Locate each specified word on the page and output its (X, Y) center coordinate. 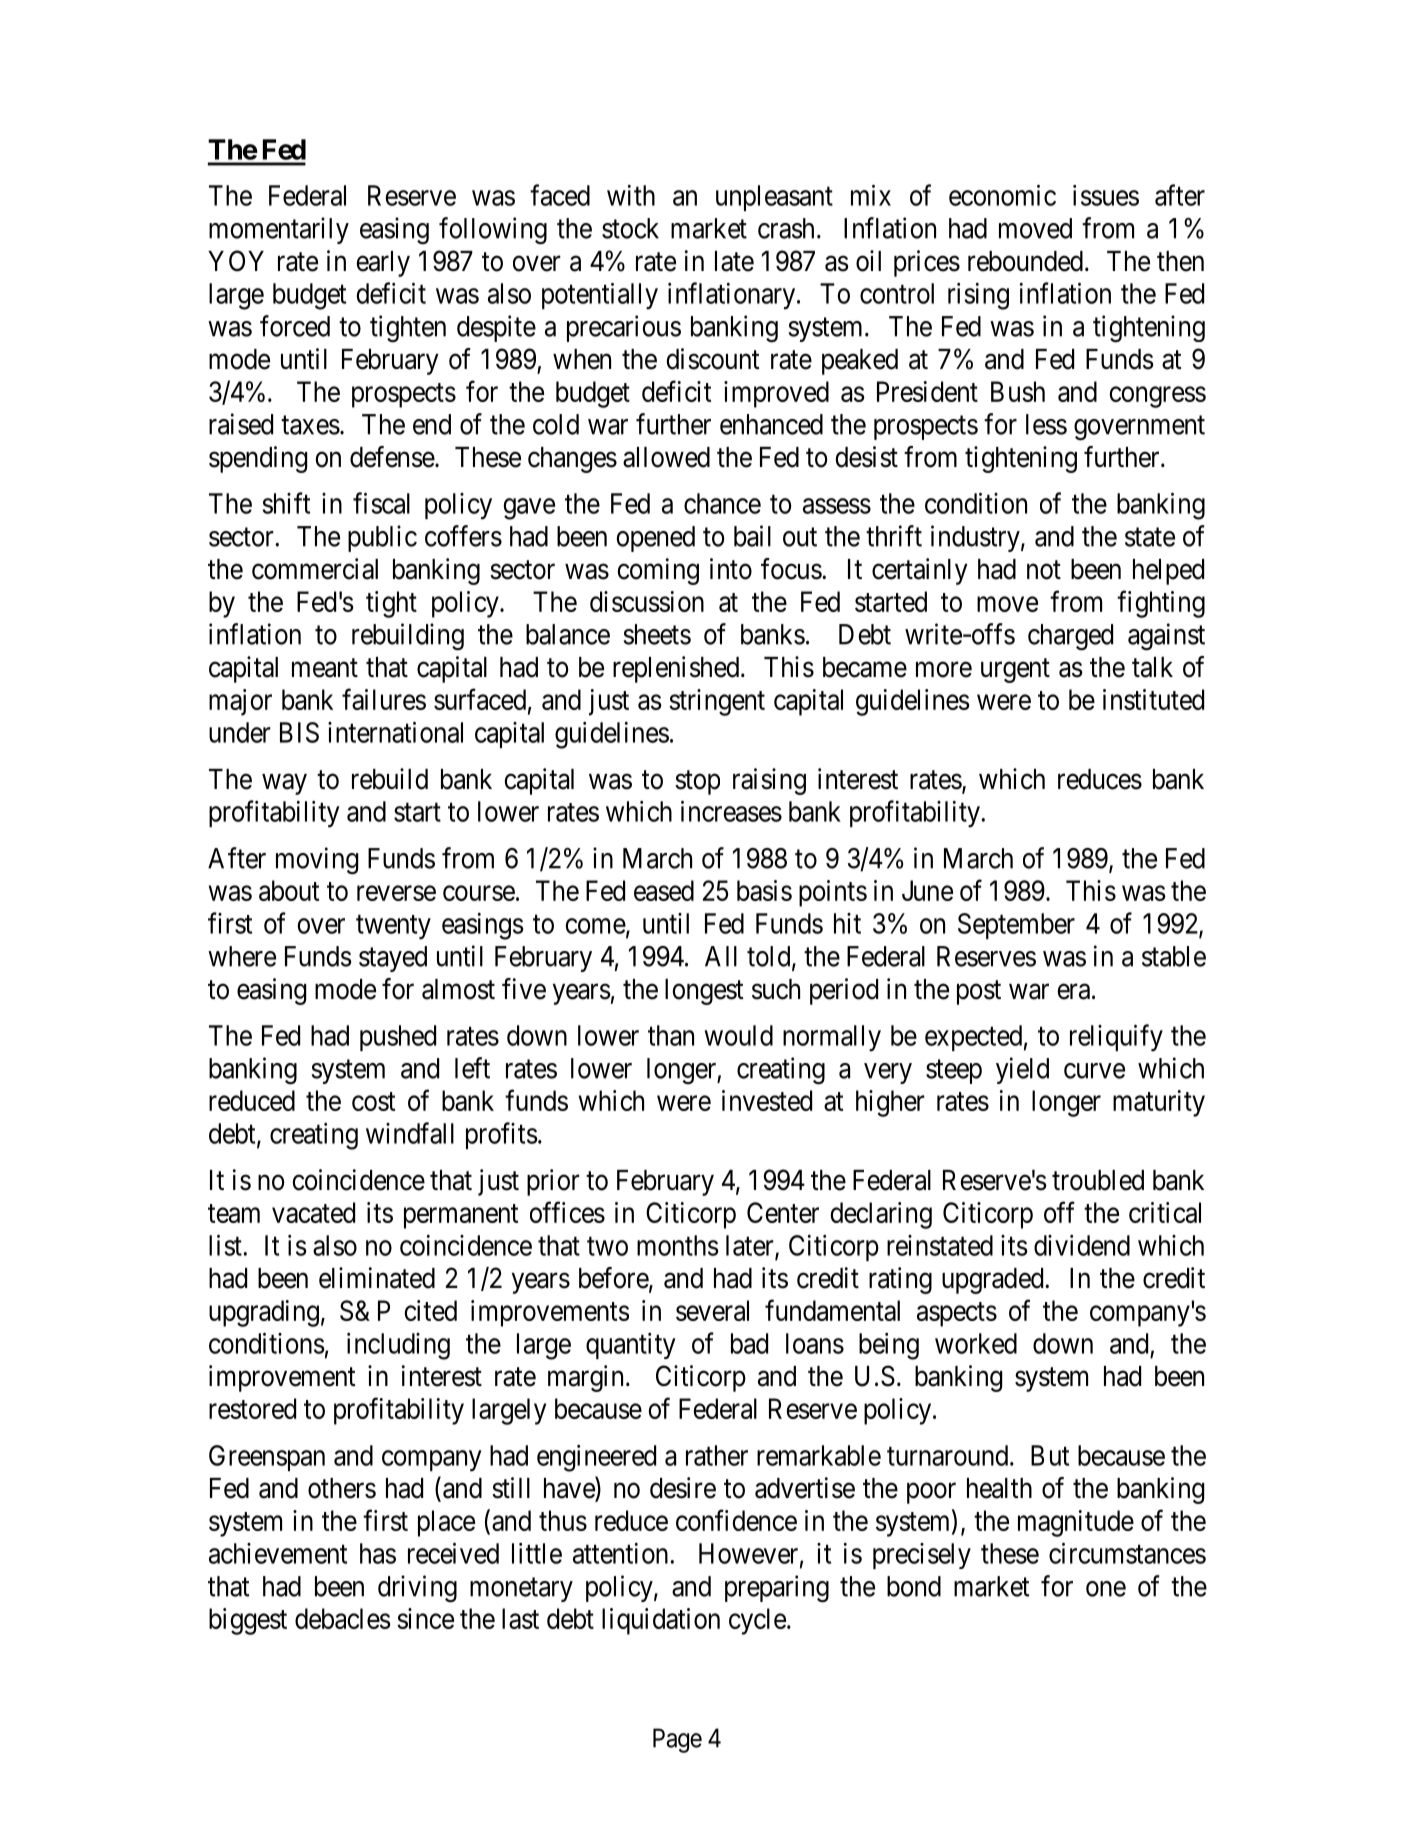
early (383, 264)
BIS (299, 732)
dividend (1082, 1245)
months (678, 1245)
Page (677, 1740)
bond (914, 1586)
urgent (1015, 671)
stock (630, 228)
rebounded (1025, 261)
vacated (313, 1212)
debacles (343, 1618)
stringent (717, 702)
